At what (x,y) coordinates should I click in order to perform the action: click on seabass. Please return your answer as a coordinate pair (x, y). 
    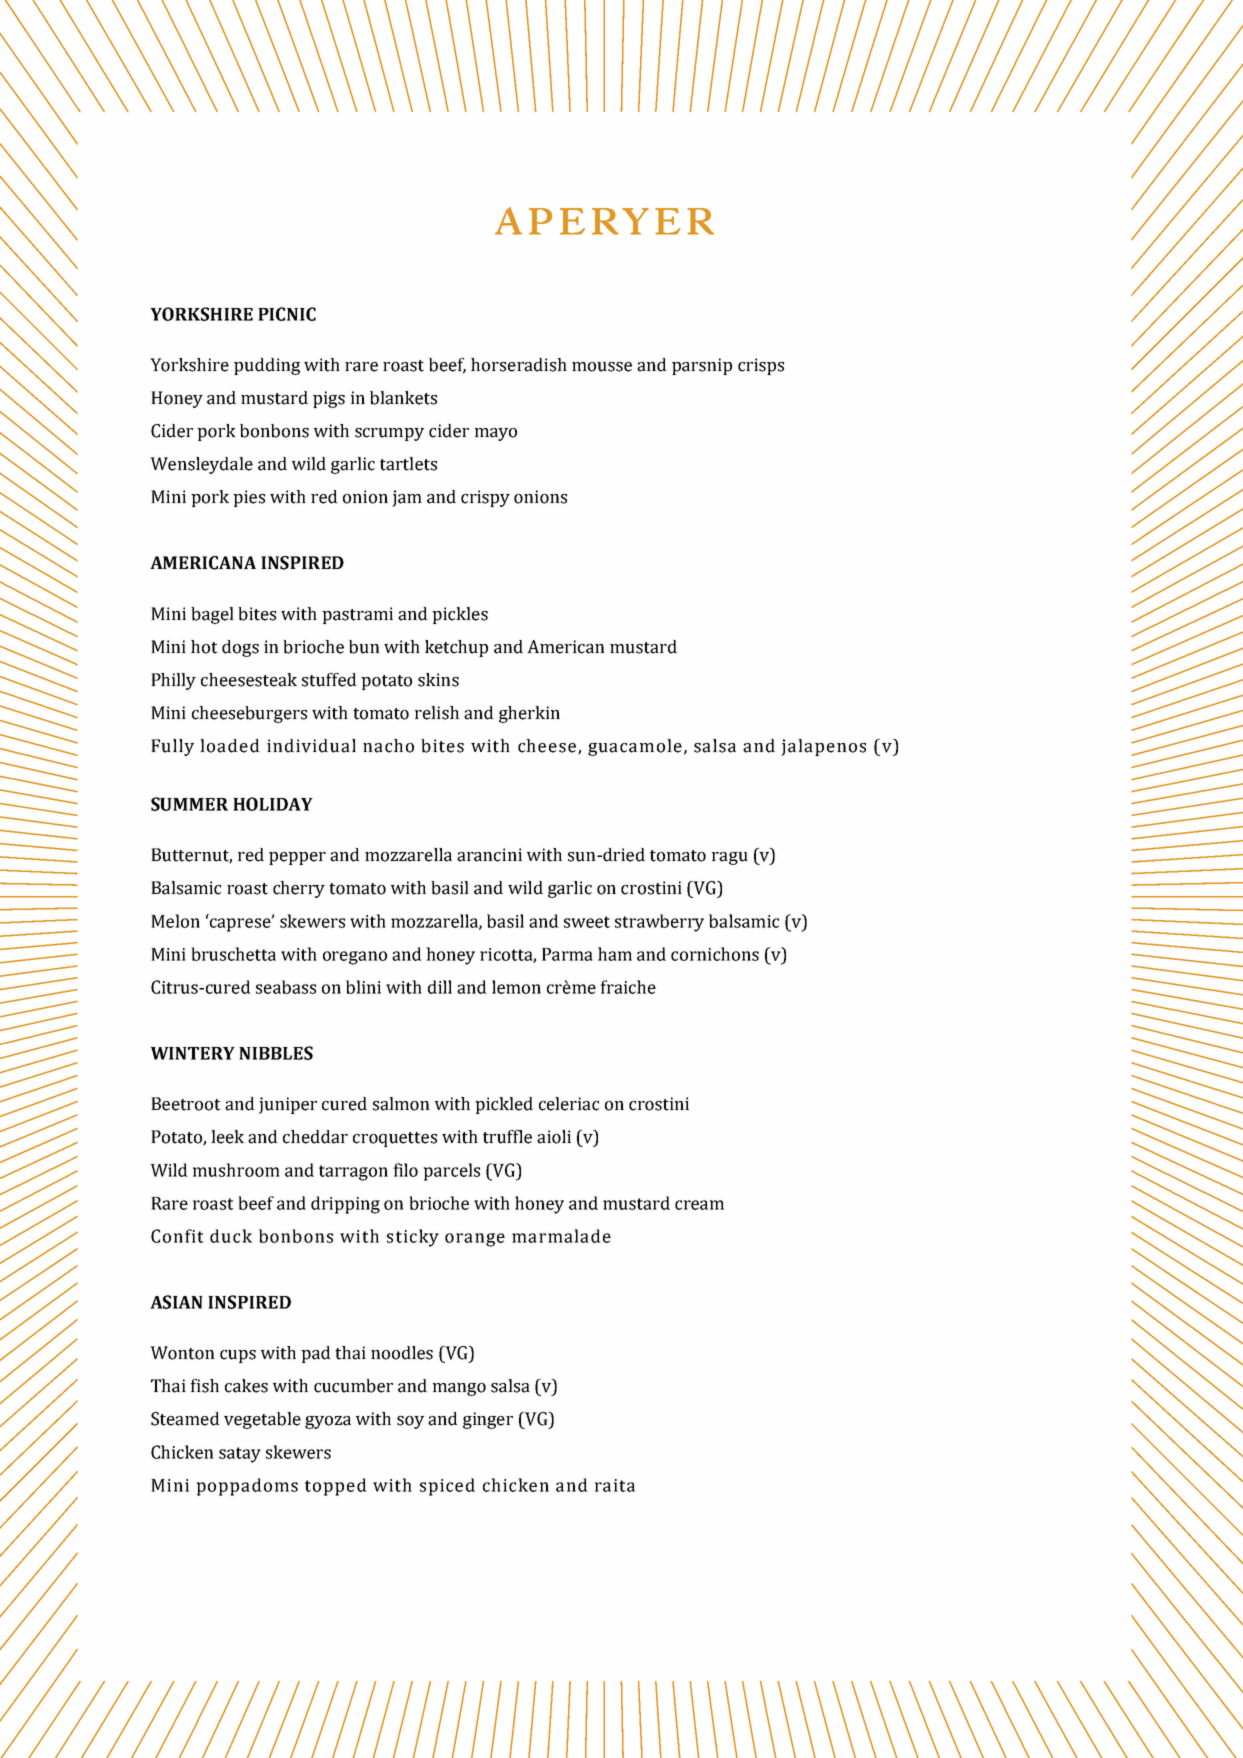
    Looking at the image, I should click on (286, 987).
